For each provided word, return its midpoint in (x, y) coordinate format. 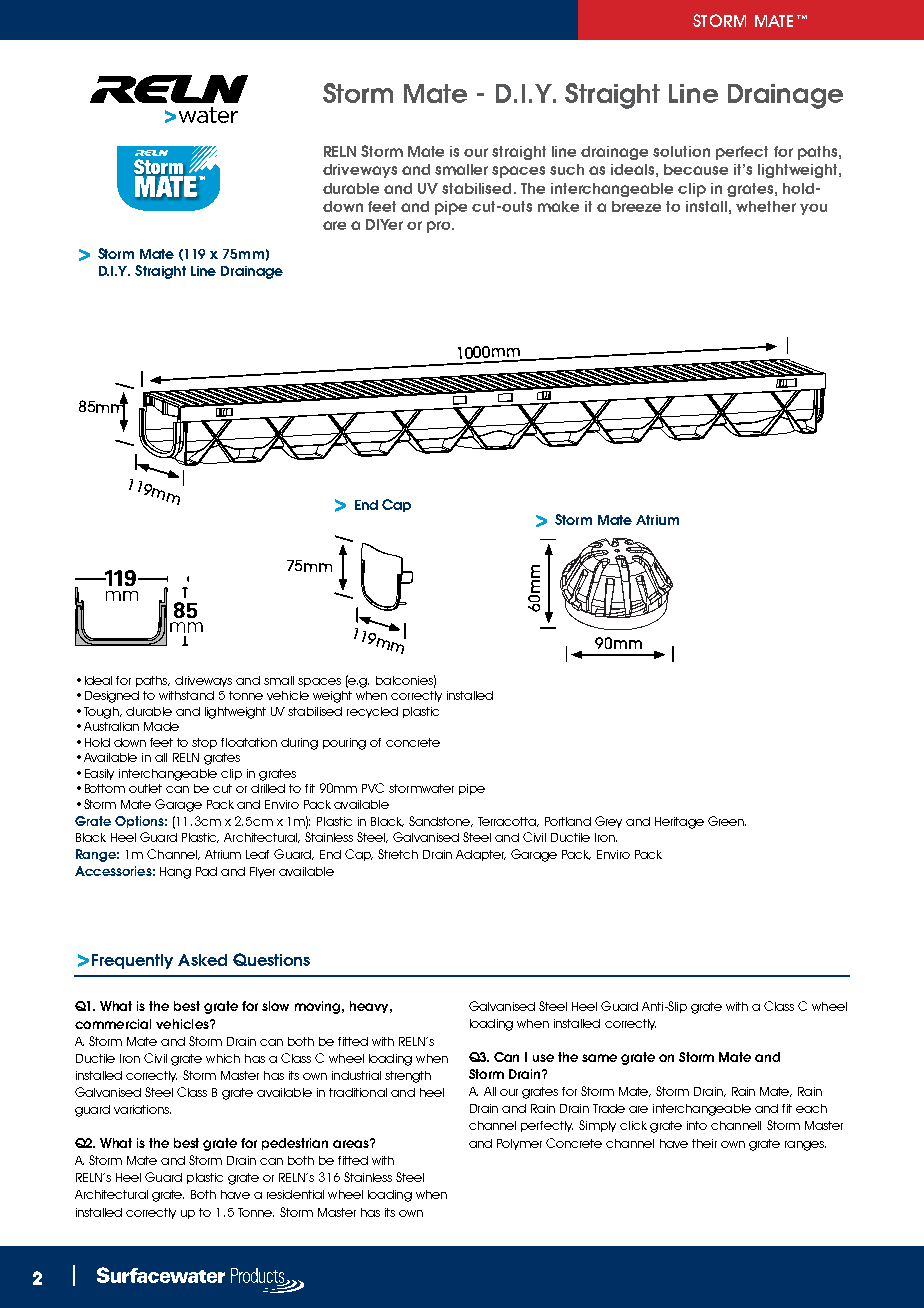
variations (142, 1109)
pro (440, 227)
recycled (372, 712)
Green (727, 821)
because (696, 169)
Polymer (519, 1144)
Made (161, 726)
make (558, 206)
